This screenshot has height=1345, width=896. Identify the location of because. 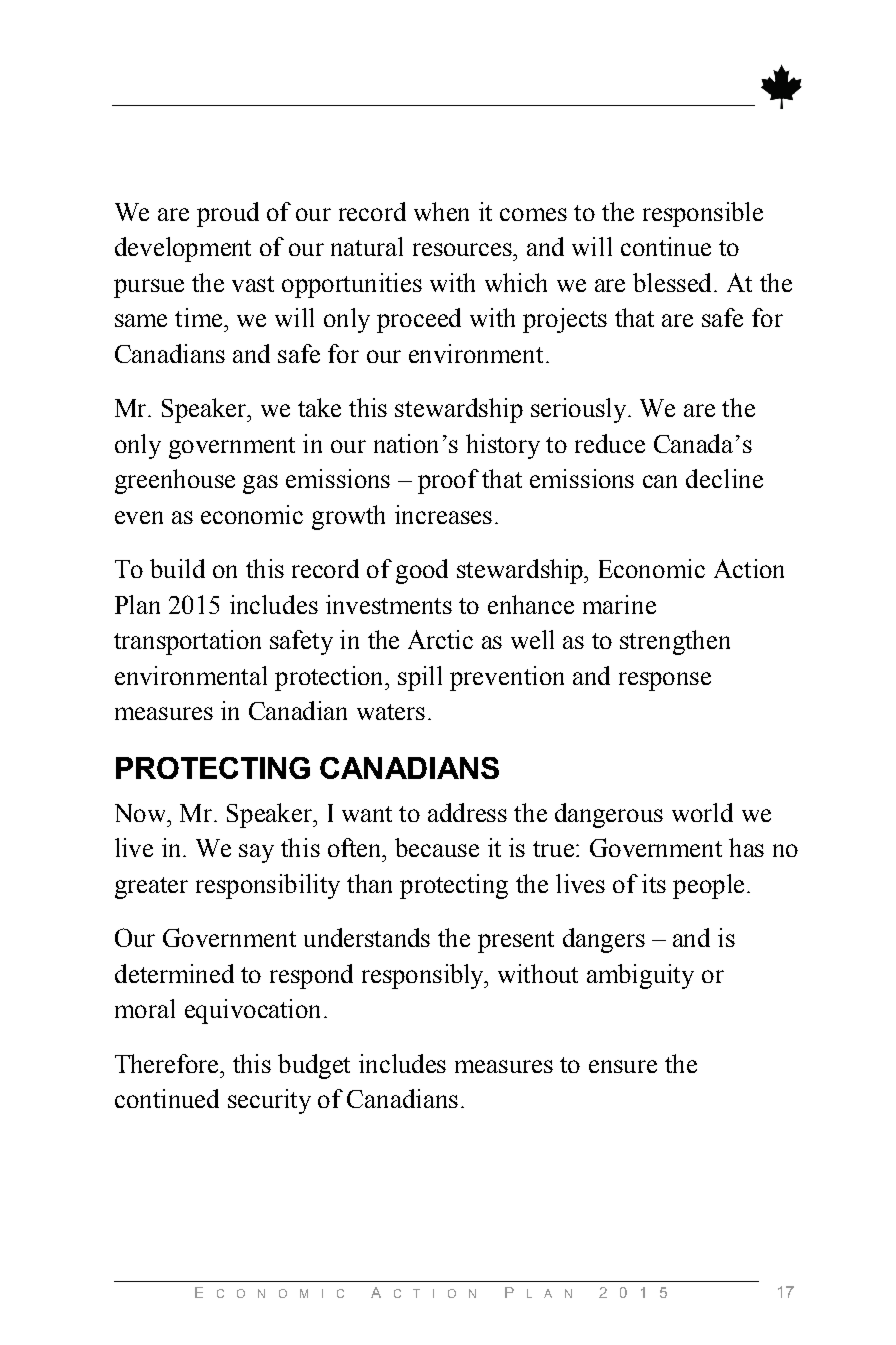
(437, 847).
